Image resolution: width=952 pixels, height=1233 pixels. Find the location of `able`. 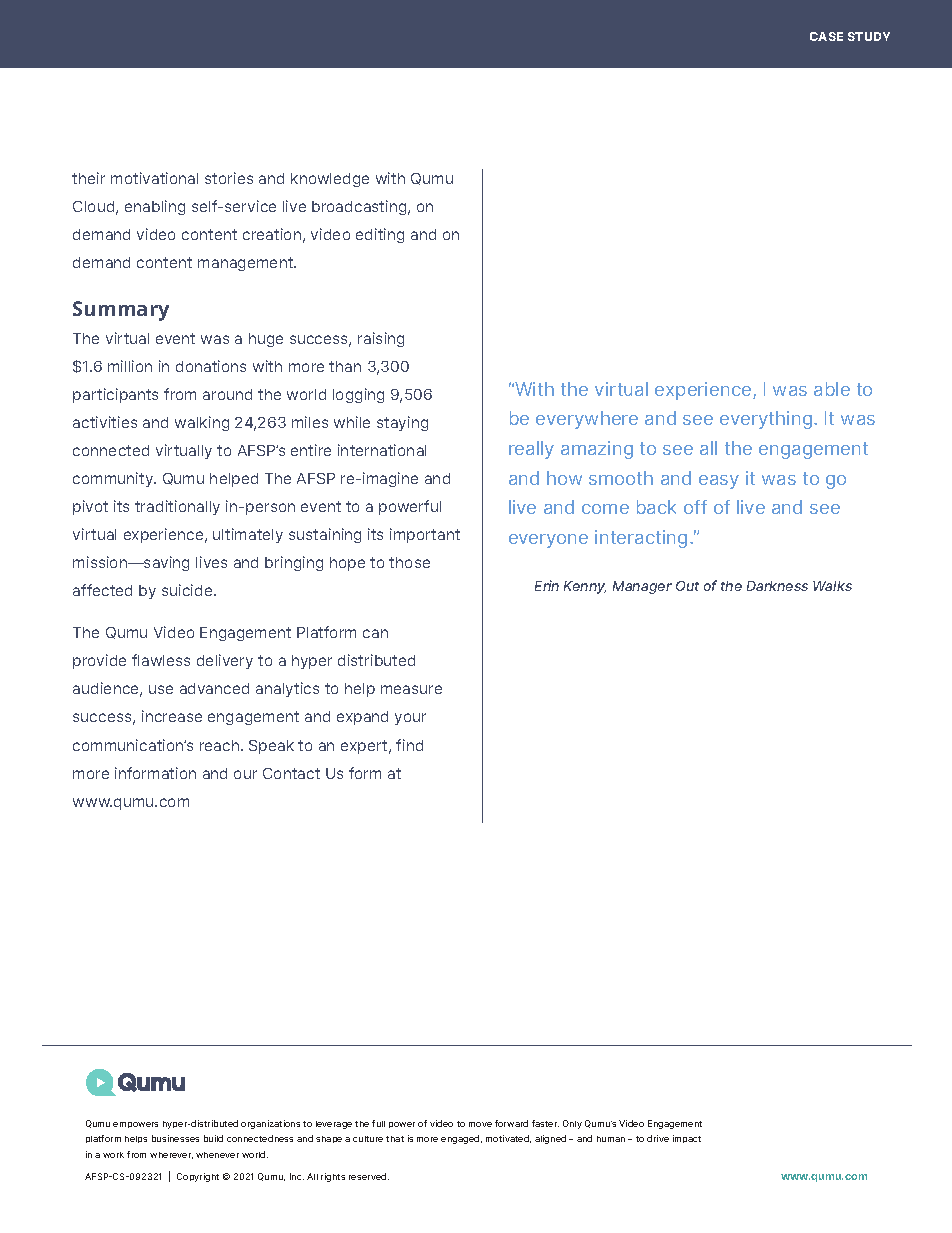

able is located at coordinates (832, 389).
